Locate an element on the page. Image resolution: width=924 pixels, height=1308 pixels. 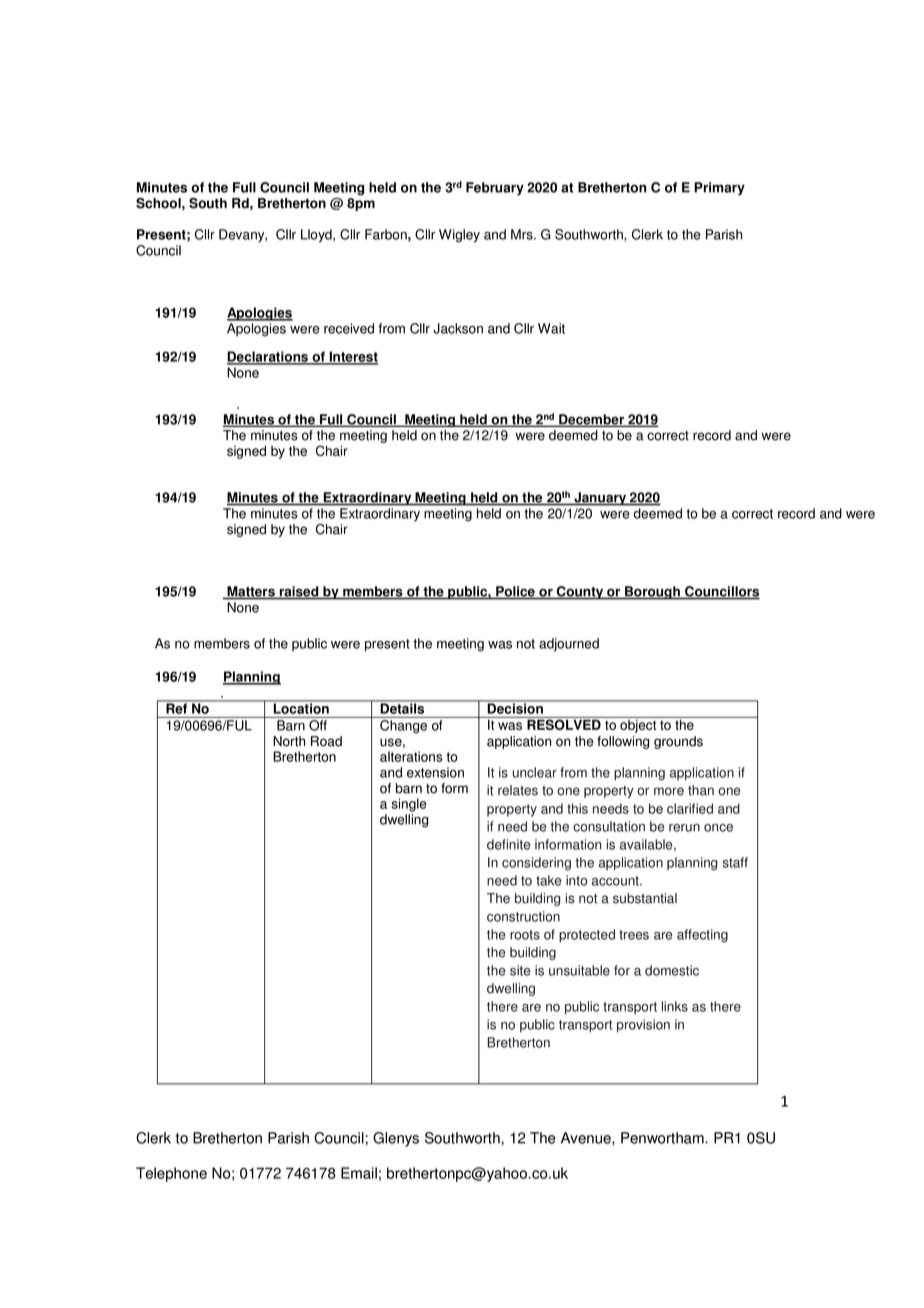
Email is located at coordinates (359, 1173).
